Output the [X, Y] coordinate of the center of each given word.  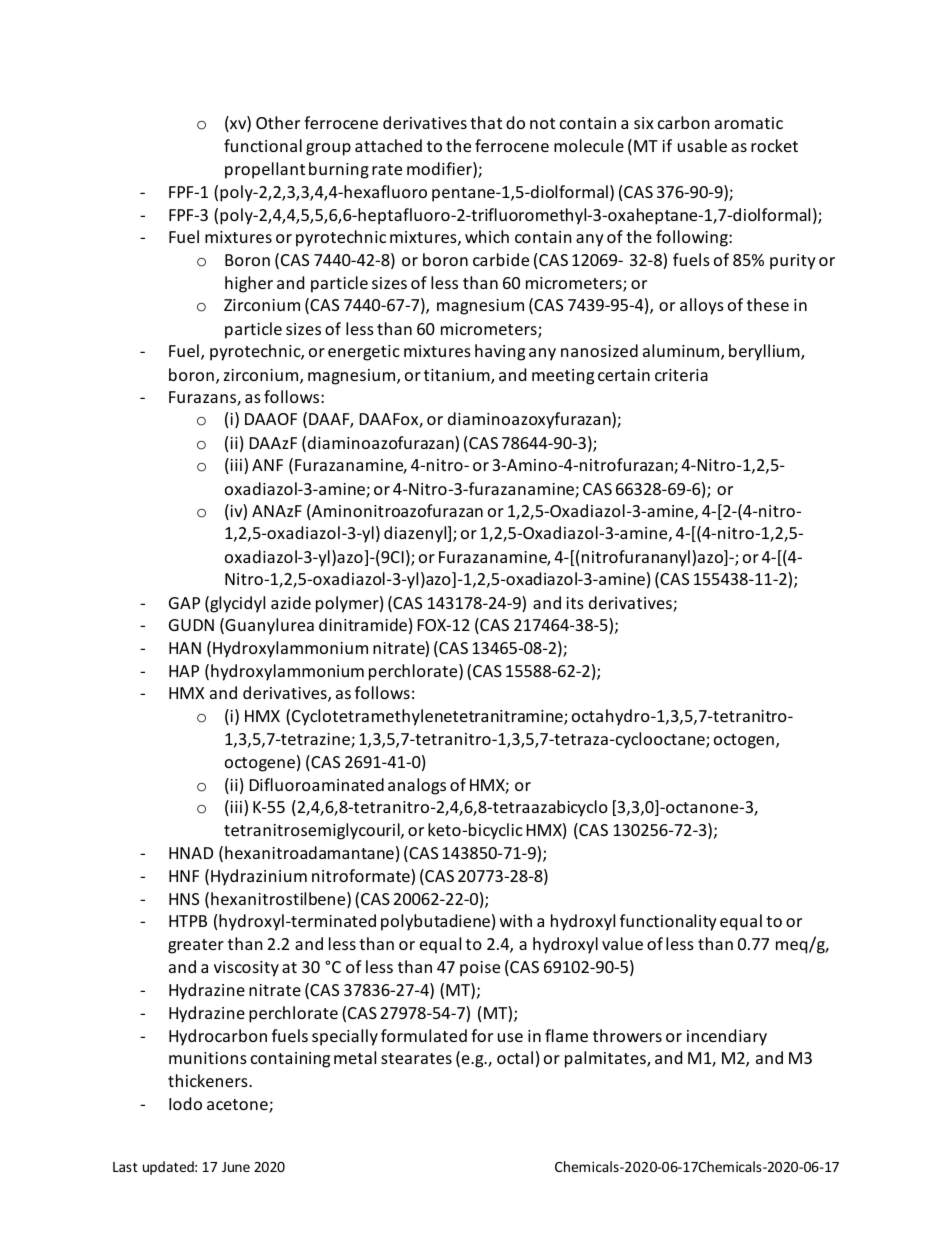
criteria [681, 375]
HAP [184, 671]
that [486, 122]
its [575, 603]
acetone [238, 1106]
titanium [458, 376]
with [516, 920]
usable [702, 145]
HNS [184, 899]
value [622, 943]
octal [515, 1057]
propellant [265, 170]
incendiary [727, 1037]
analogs [417, 786]
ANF [267, 465]
